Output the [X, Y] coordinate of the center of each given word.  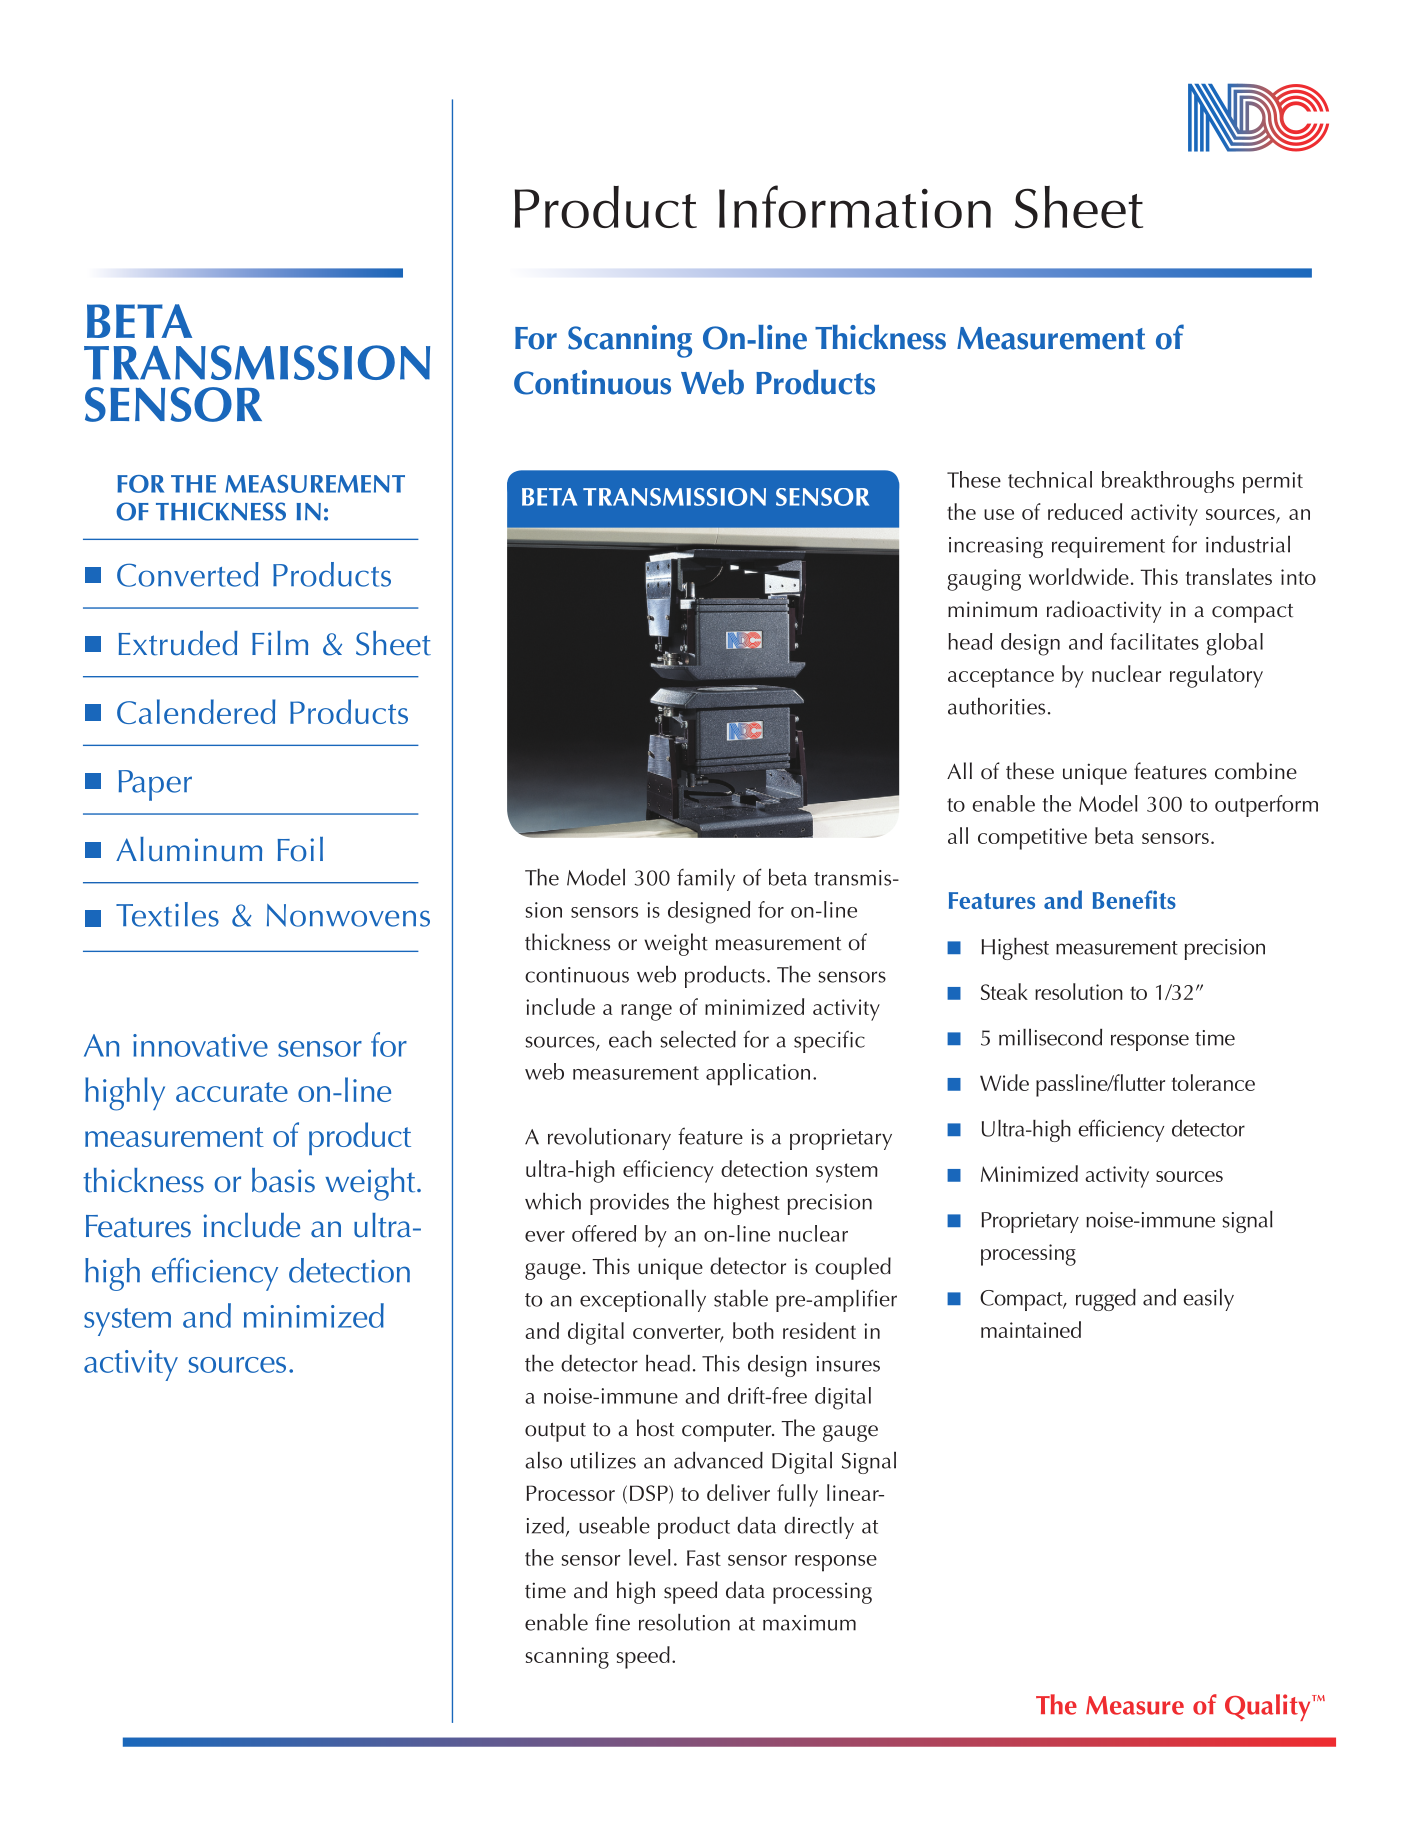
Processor [570, 1493]
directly [819, 1528]
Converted [188, 574]
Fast [704, 1558]
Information [855, 206]
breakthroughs [1168, 482]
